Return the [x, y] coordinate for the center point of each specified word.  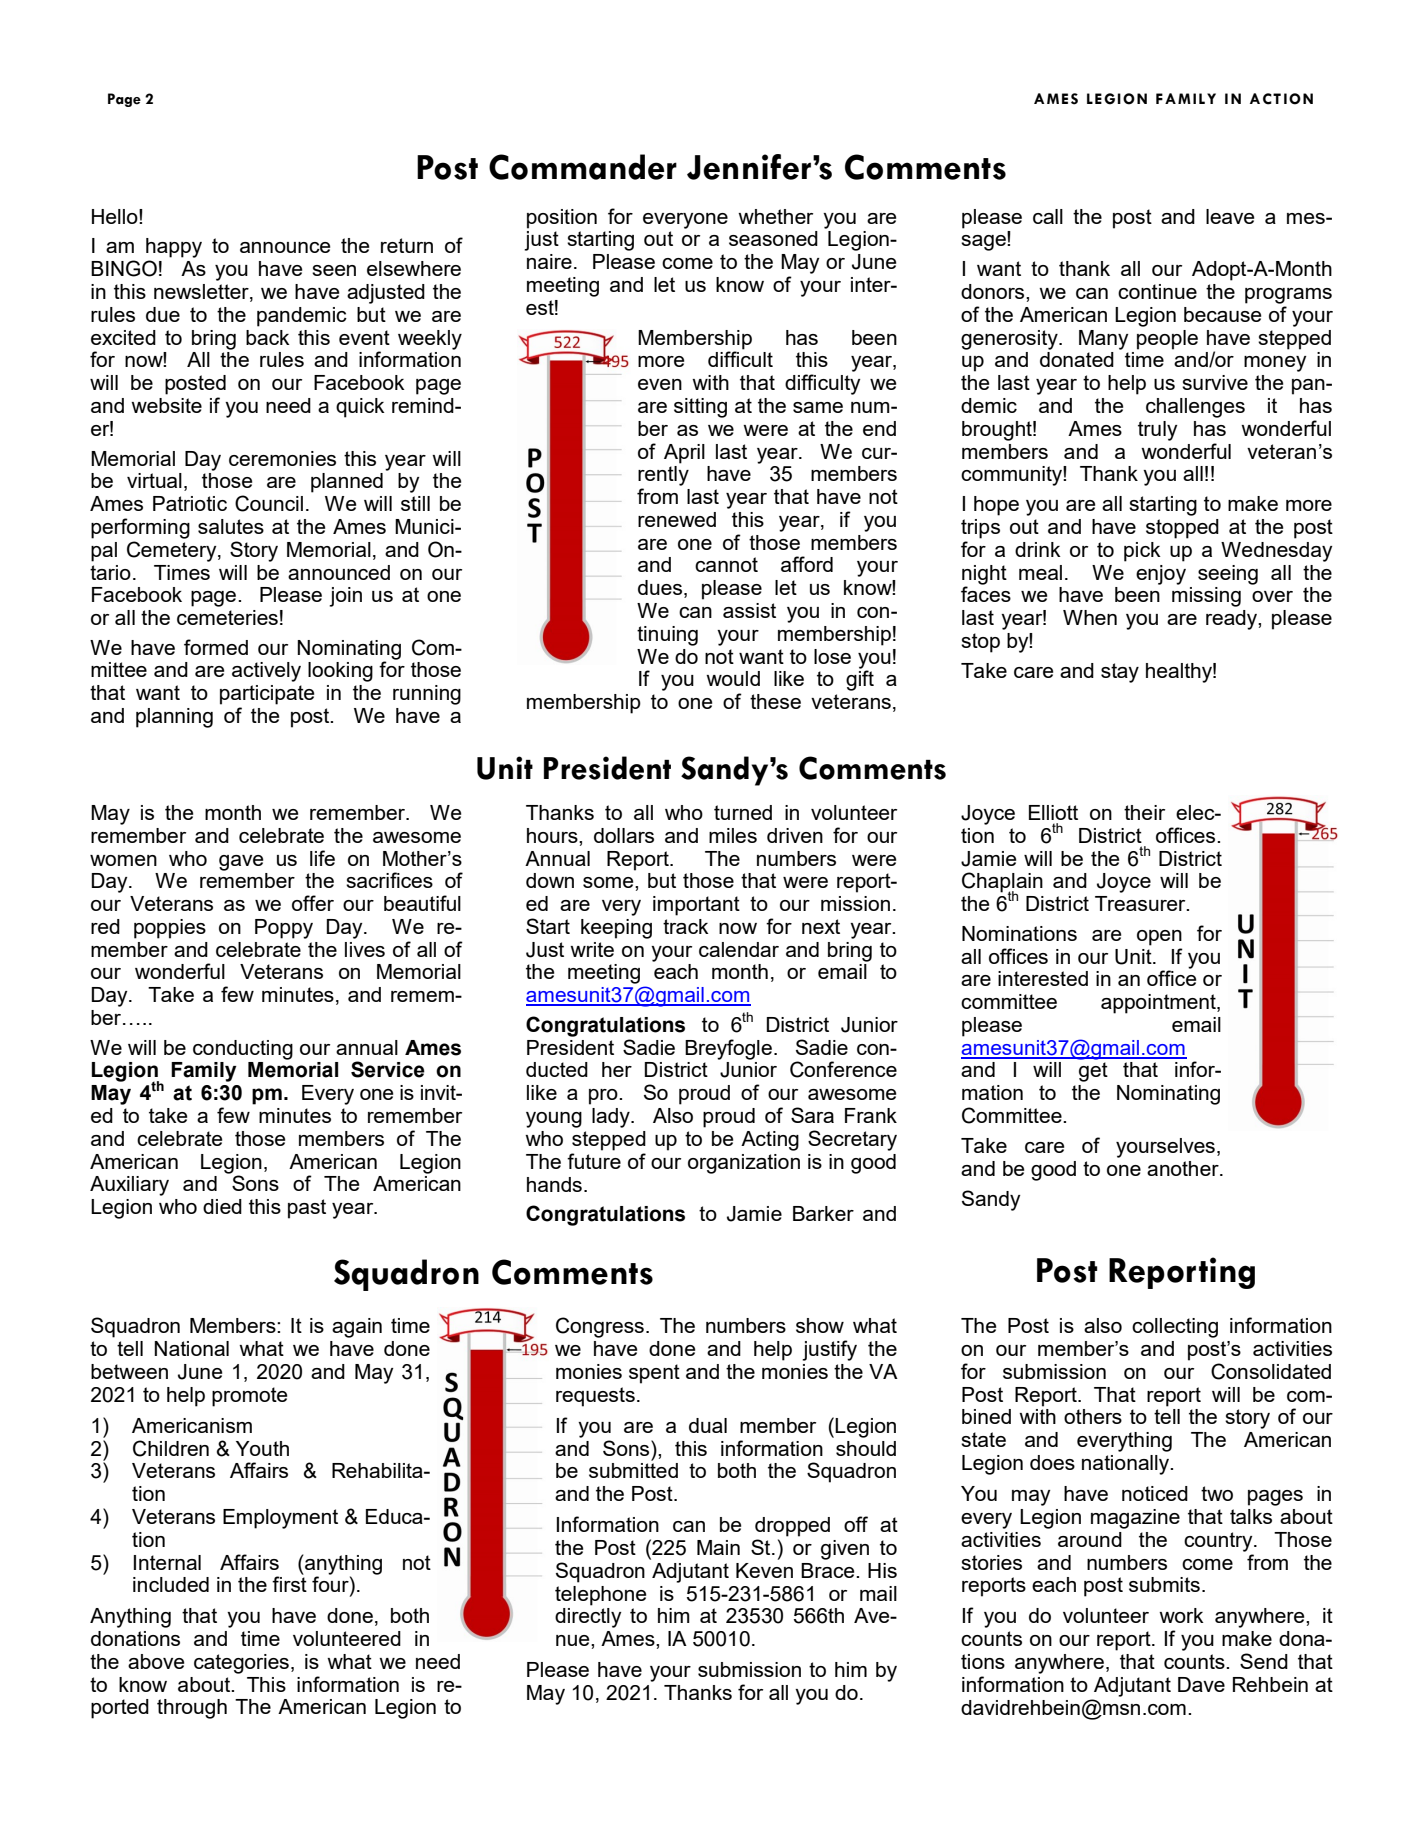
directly [588, 1618]
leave [1230, 216]
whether [775, 216]
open [1159, 938]
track [686, 926]
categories [241, 1664]
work [1181, 1615]
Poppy [284, 929]
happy [174, 248]
